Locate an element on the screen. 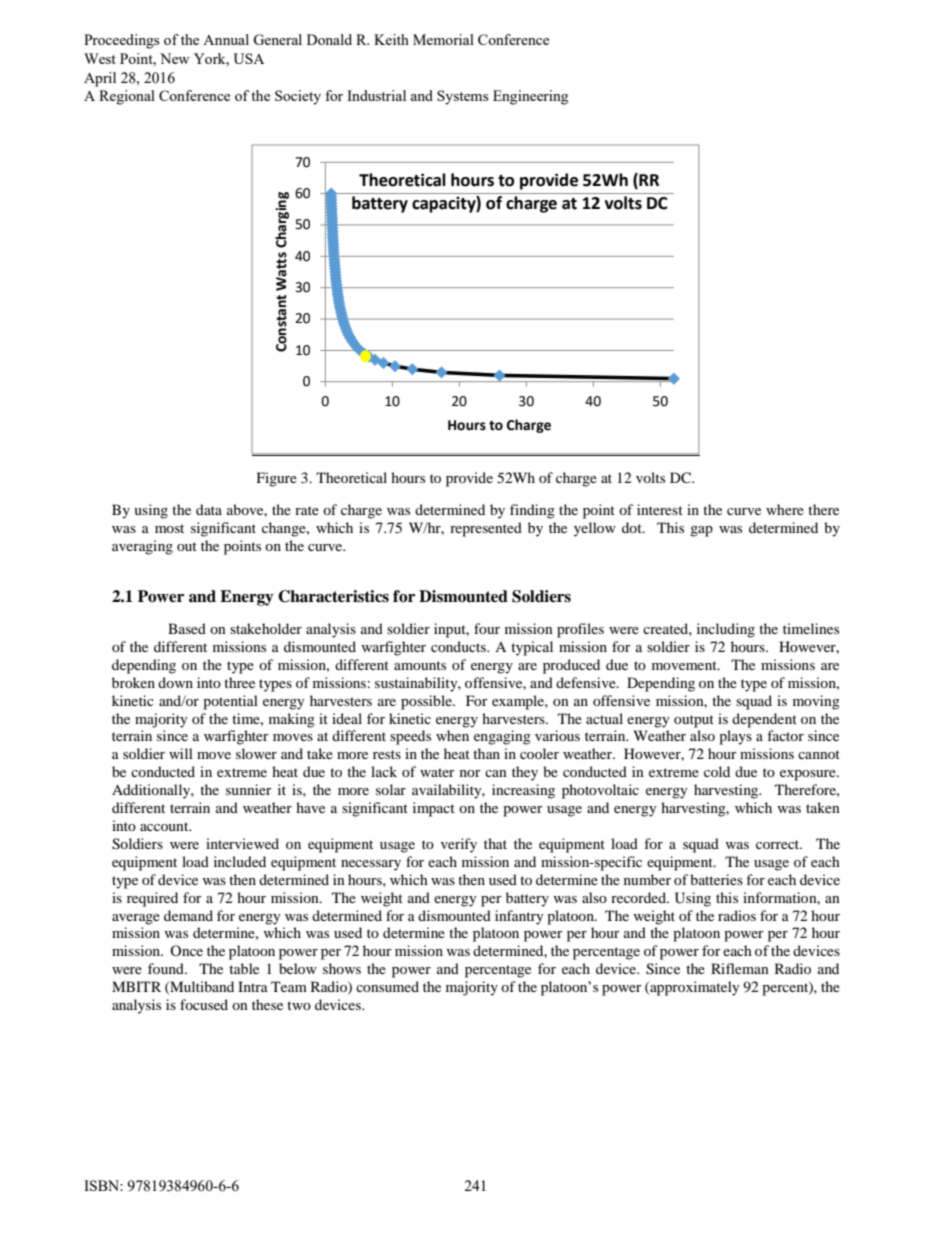 The image size is (952, 1233). Systems is located at coordinates (463, 97).
